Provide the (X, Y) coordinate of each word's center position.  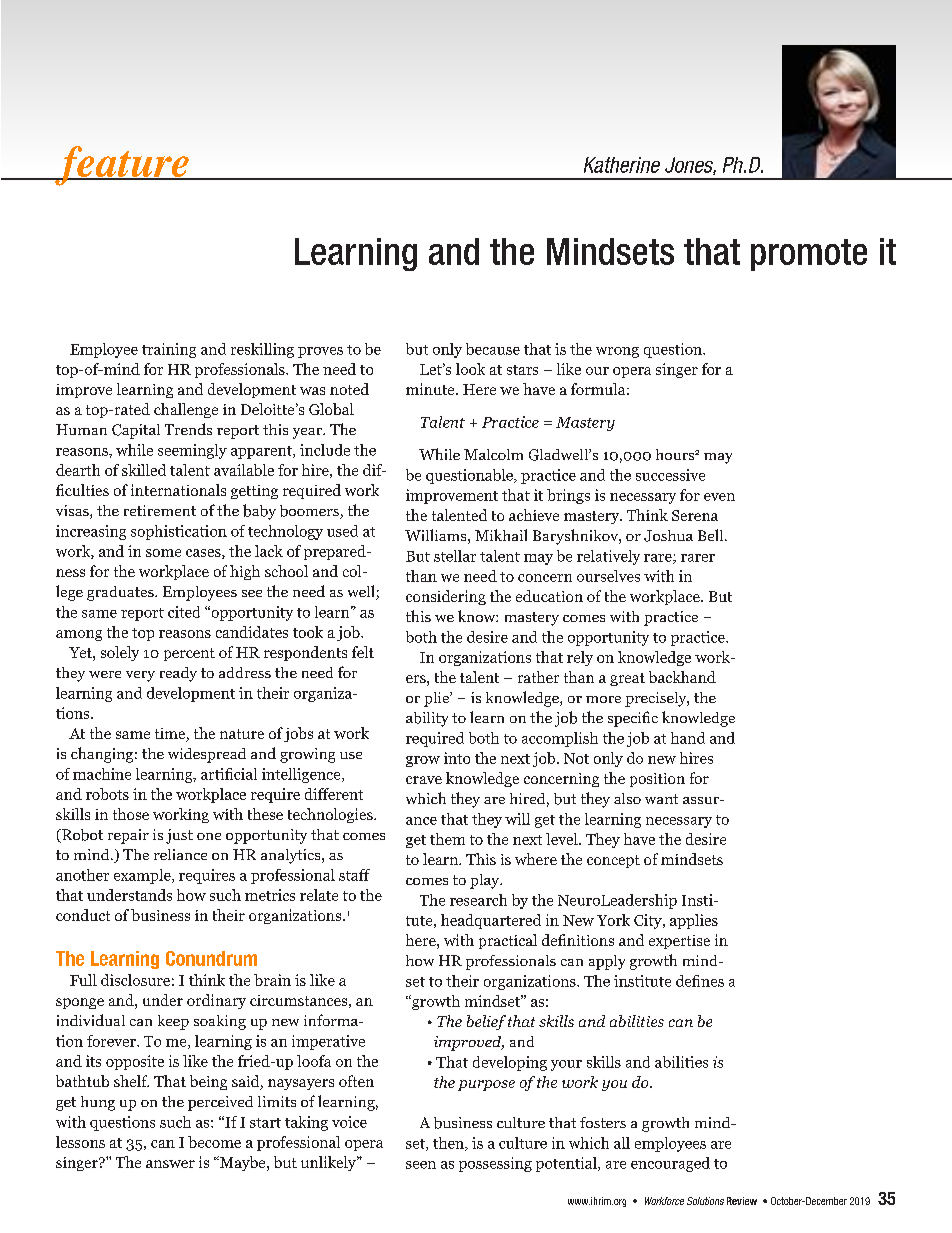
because (493, 349)
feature (122, 166)
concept (613, 861)
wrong (617, 352)
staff (354, 875)
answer (170, 1164)
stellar (455, 556)
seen (421, 1165)
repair (128, 836)
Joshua (668, 536)
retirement (160, 510)
